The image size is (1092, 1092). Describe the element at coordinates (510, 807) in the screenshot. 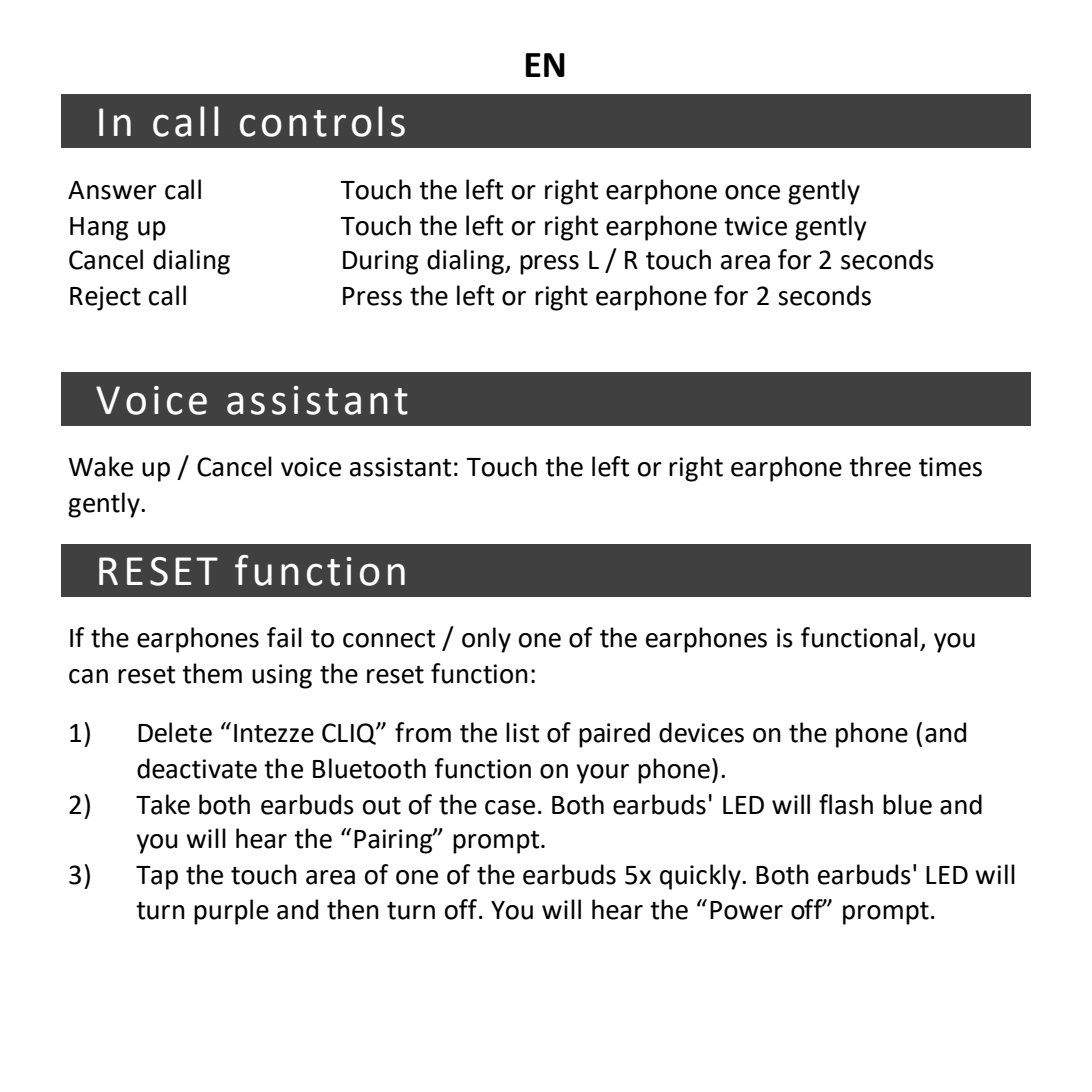

I see `case` at that location.
